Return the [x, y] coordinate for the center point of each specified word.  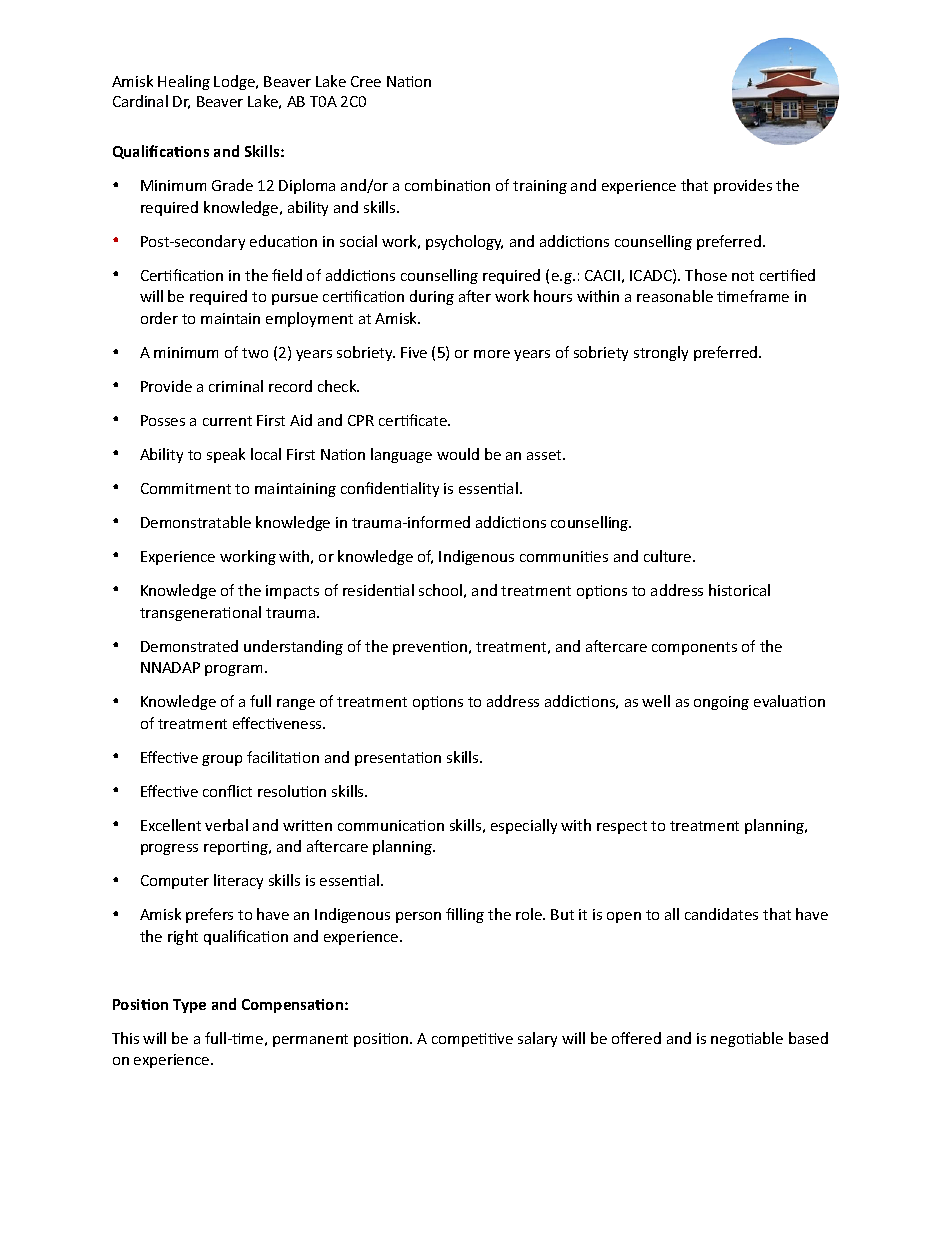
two [255, 353]
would [458, 454]
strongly [661, 353]
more [492, 354]
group [222, 760]
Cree [366, 81]
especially [524, 826]
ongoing [721, 703]
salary [537, 1039]
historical [739, 590]
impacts [292, 592]
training [540, 187]
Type [189, 1006]
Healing [184, 82]
